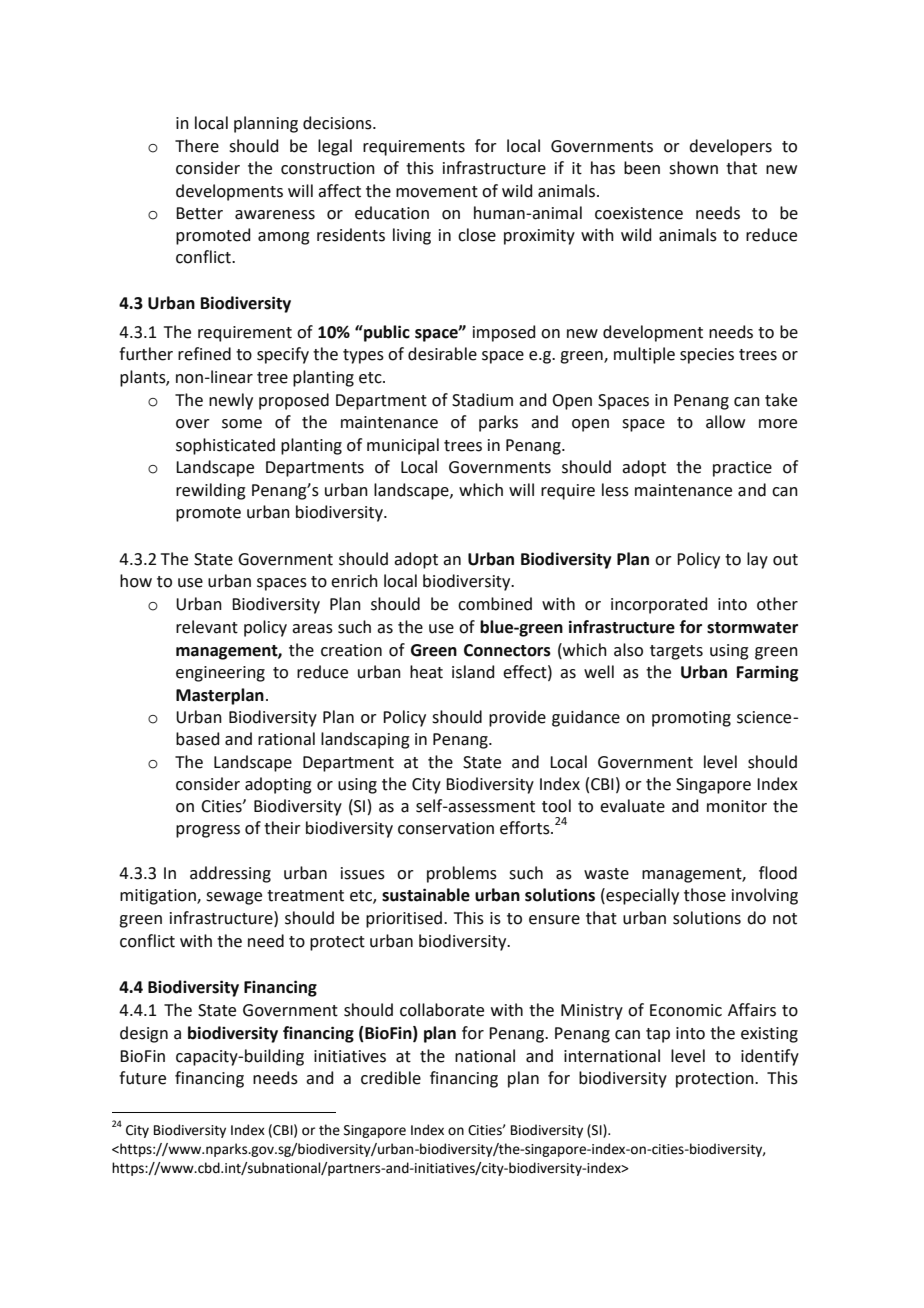  Describe the element at coordinates (730, 147) in the image. I see `developers` at that location.
